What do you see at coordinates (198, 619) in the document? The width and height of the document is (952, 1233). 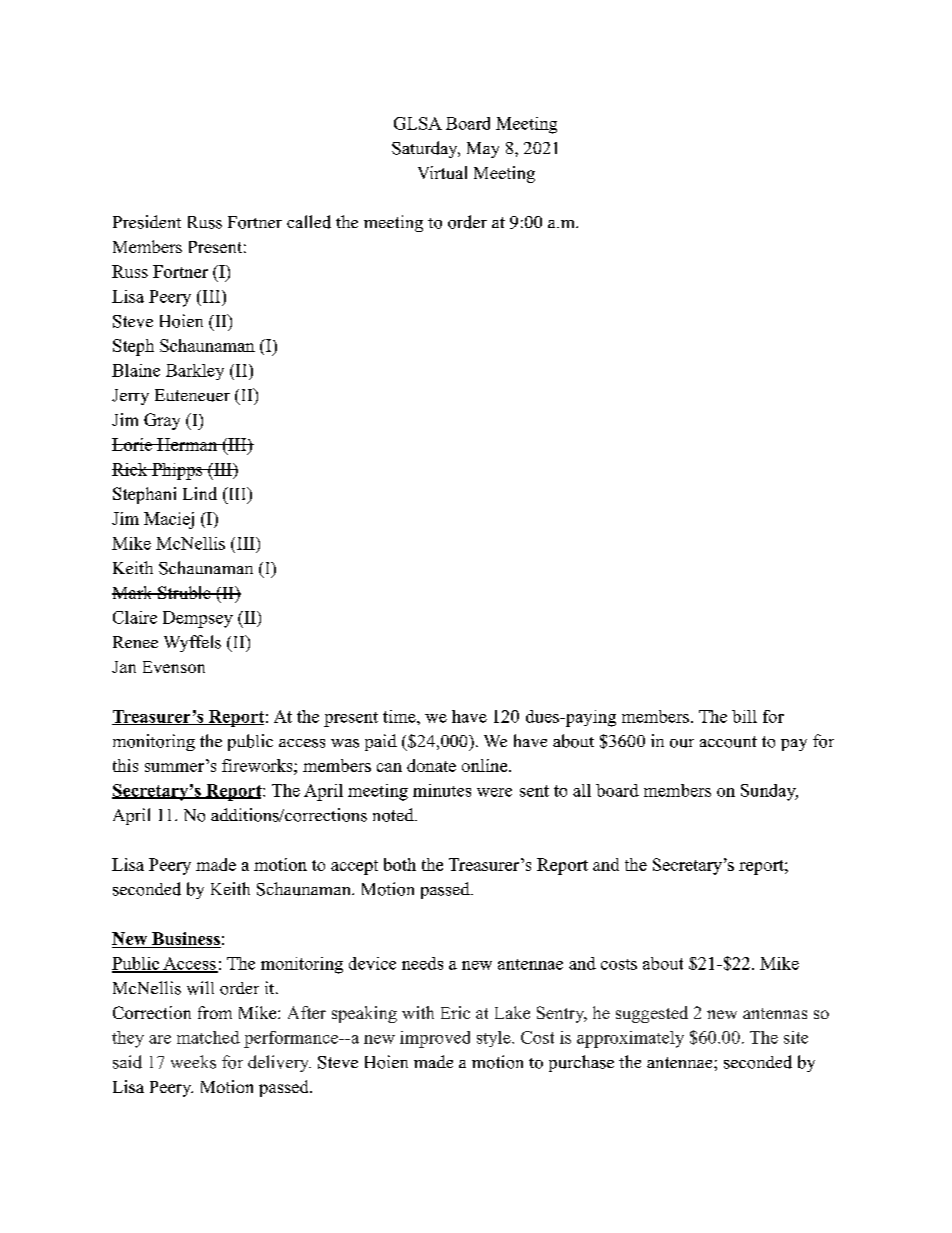 I see `Dempsey` at bounding box center [198, 619].
